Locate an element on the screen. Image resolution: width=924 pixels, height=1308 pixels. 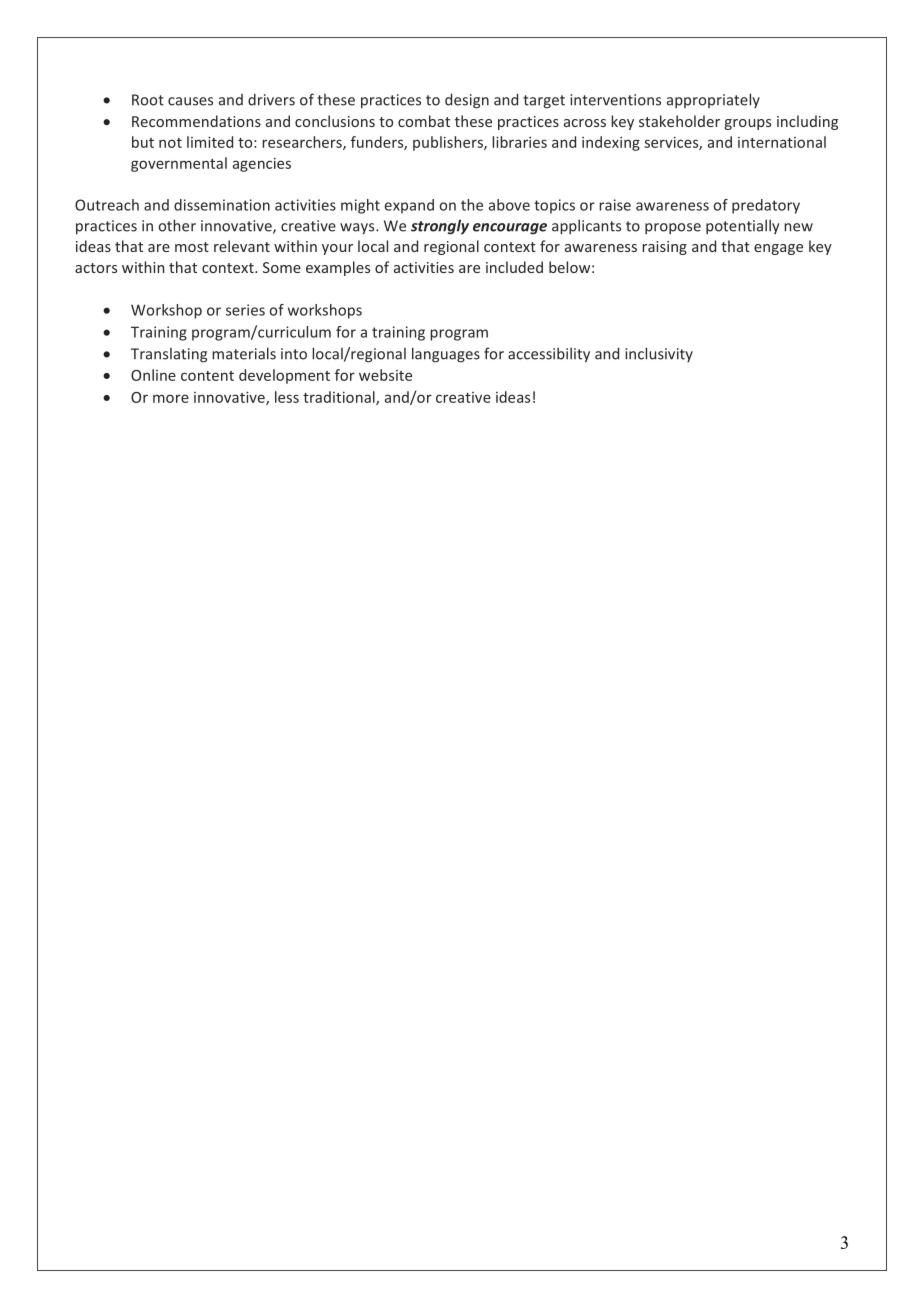
international is located at coordinates (782, 142).
